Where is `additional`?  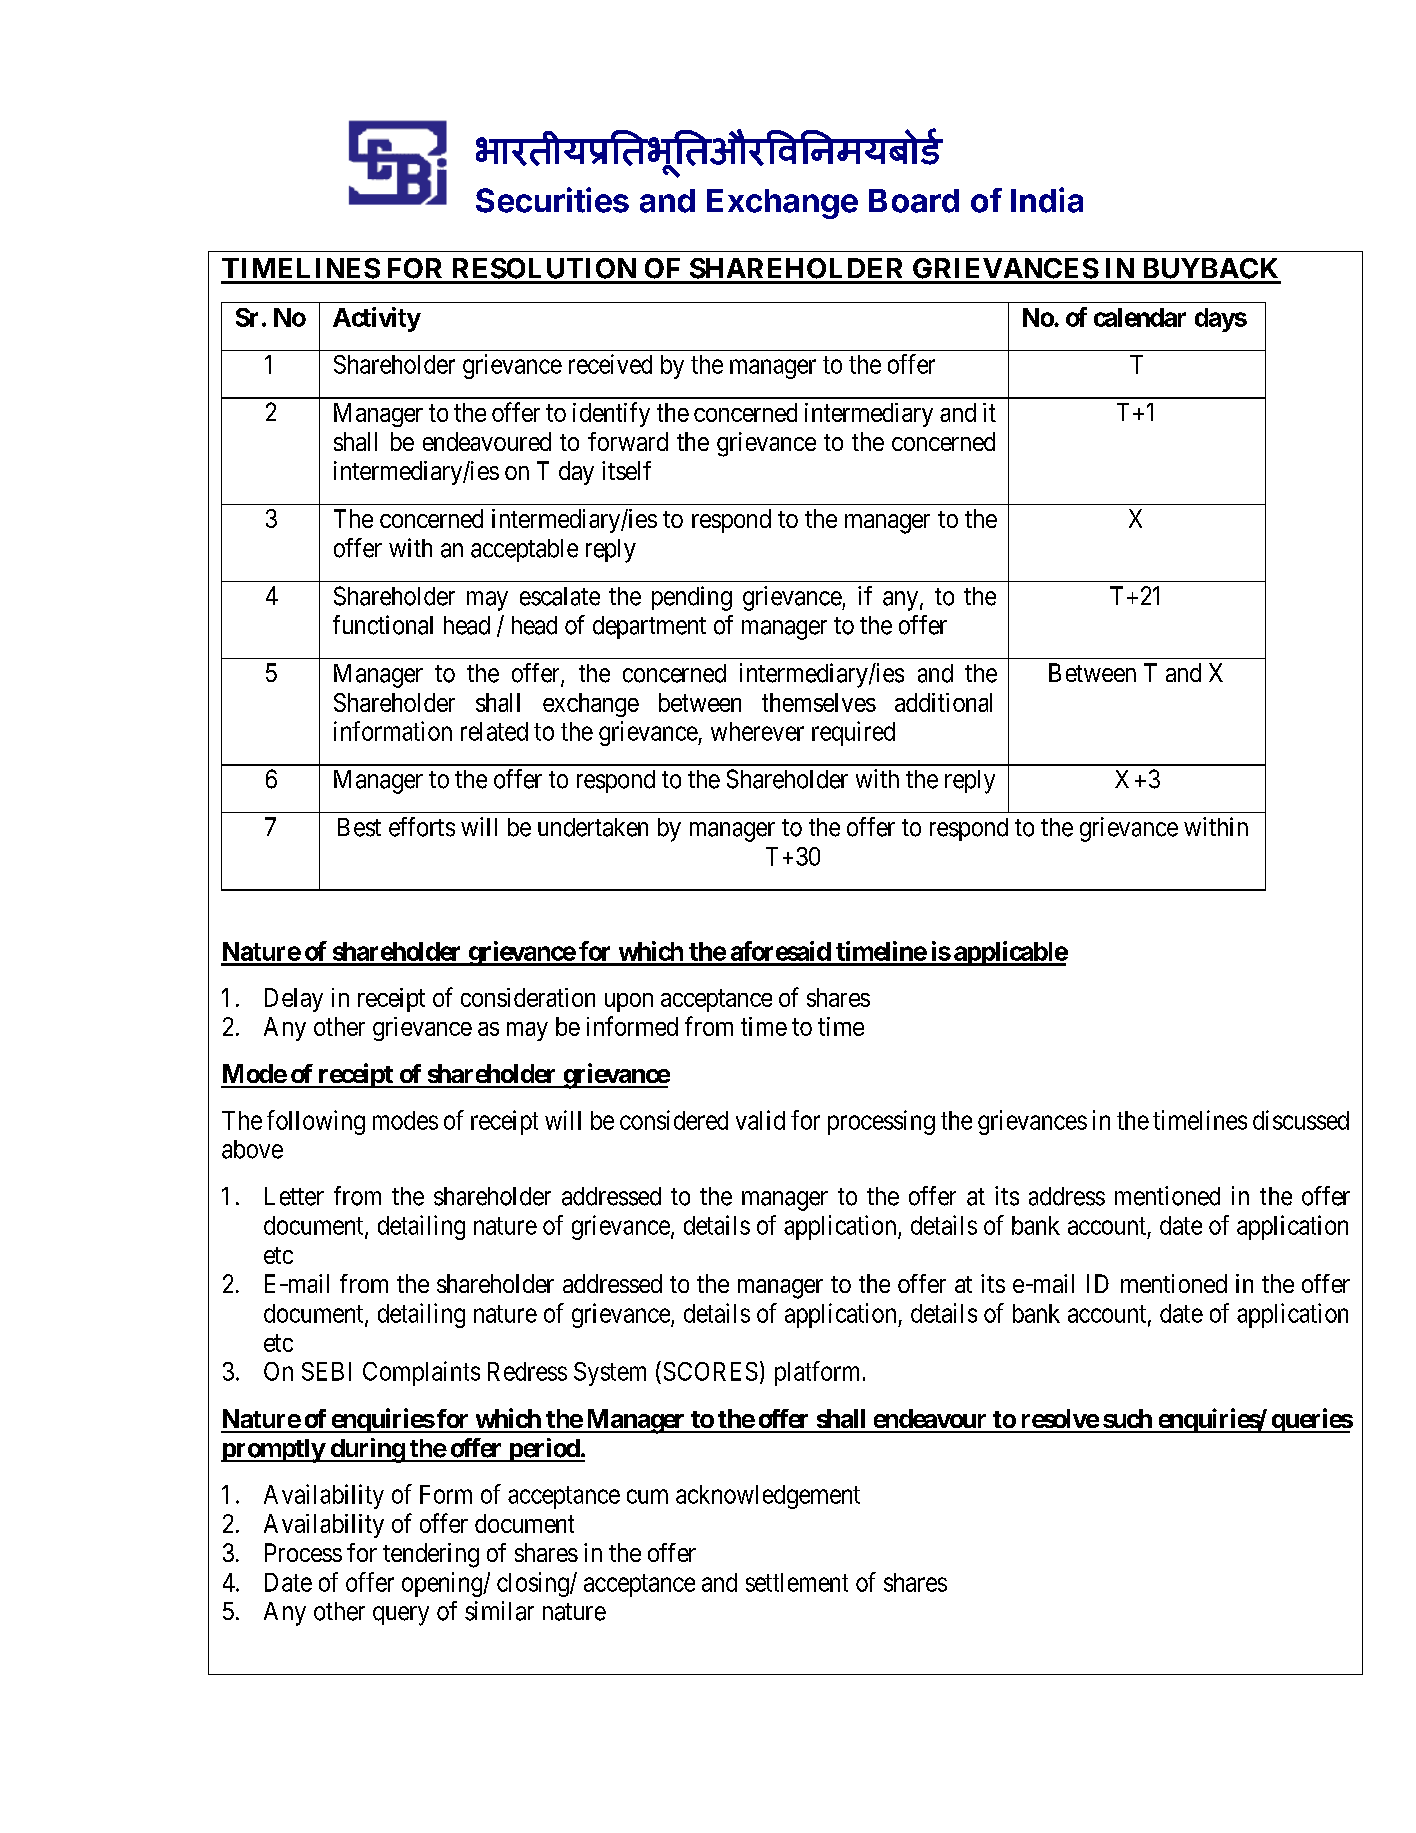
additional is located at coordinates (943, 702).
